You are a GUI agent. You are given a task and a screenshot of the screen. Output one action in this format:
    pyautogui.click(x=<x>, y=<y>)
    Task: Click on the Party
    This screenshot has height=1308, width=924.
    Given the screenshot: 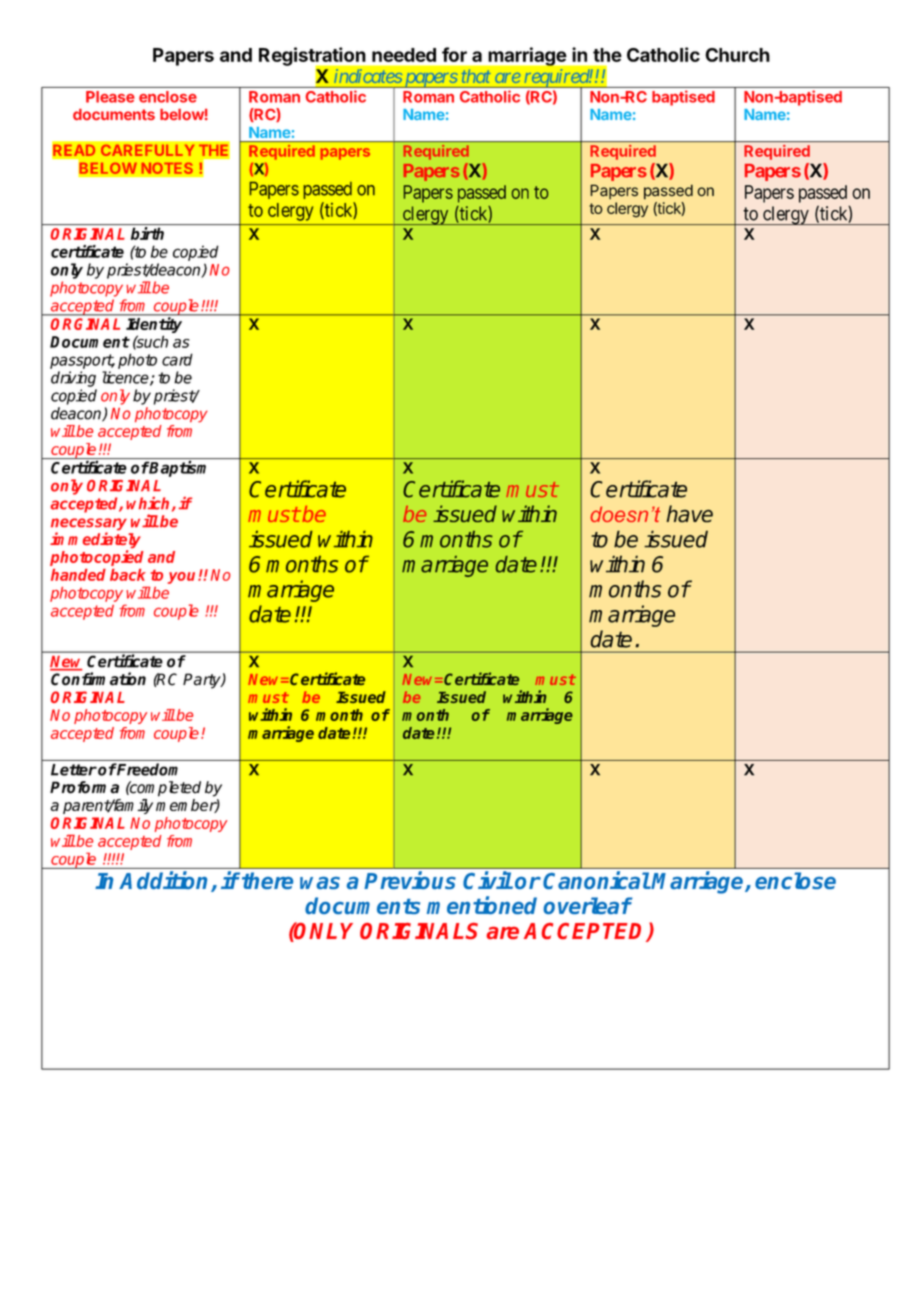 What is the action you would take?
    pyautogui.click(x=203, y=681)
